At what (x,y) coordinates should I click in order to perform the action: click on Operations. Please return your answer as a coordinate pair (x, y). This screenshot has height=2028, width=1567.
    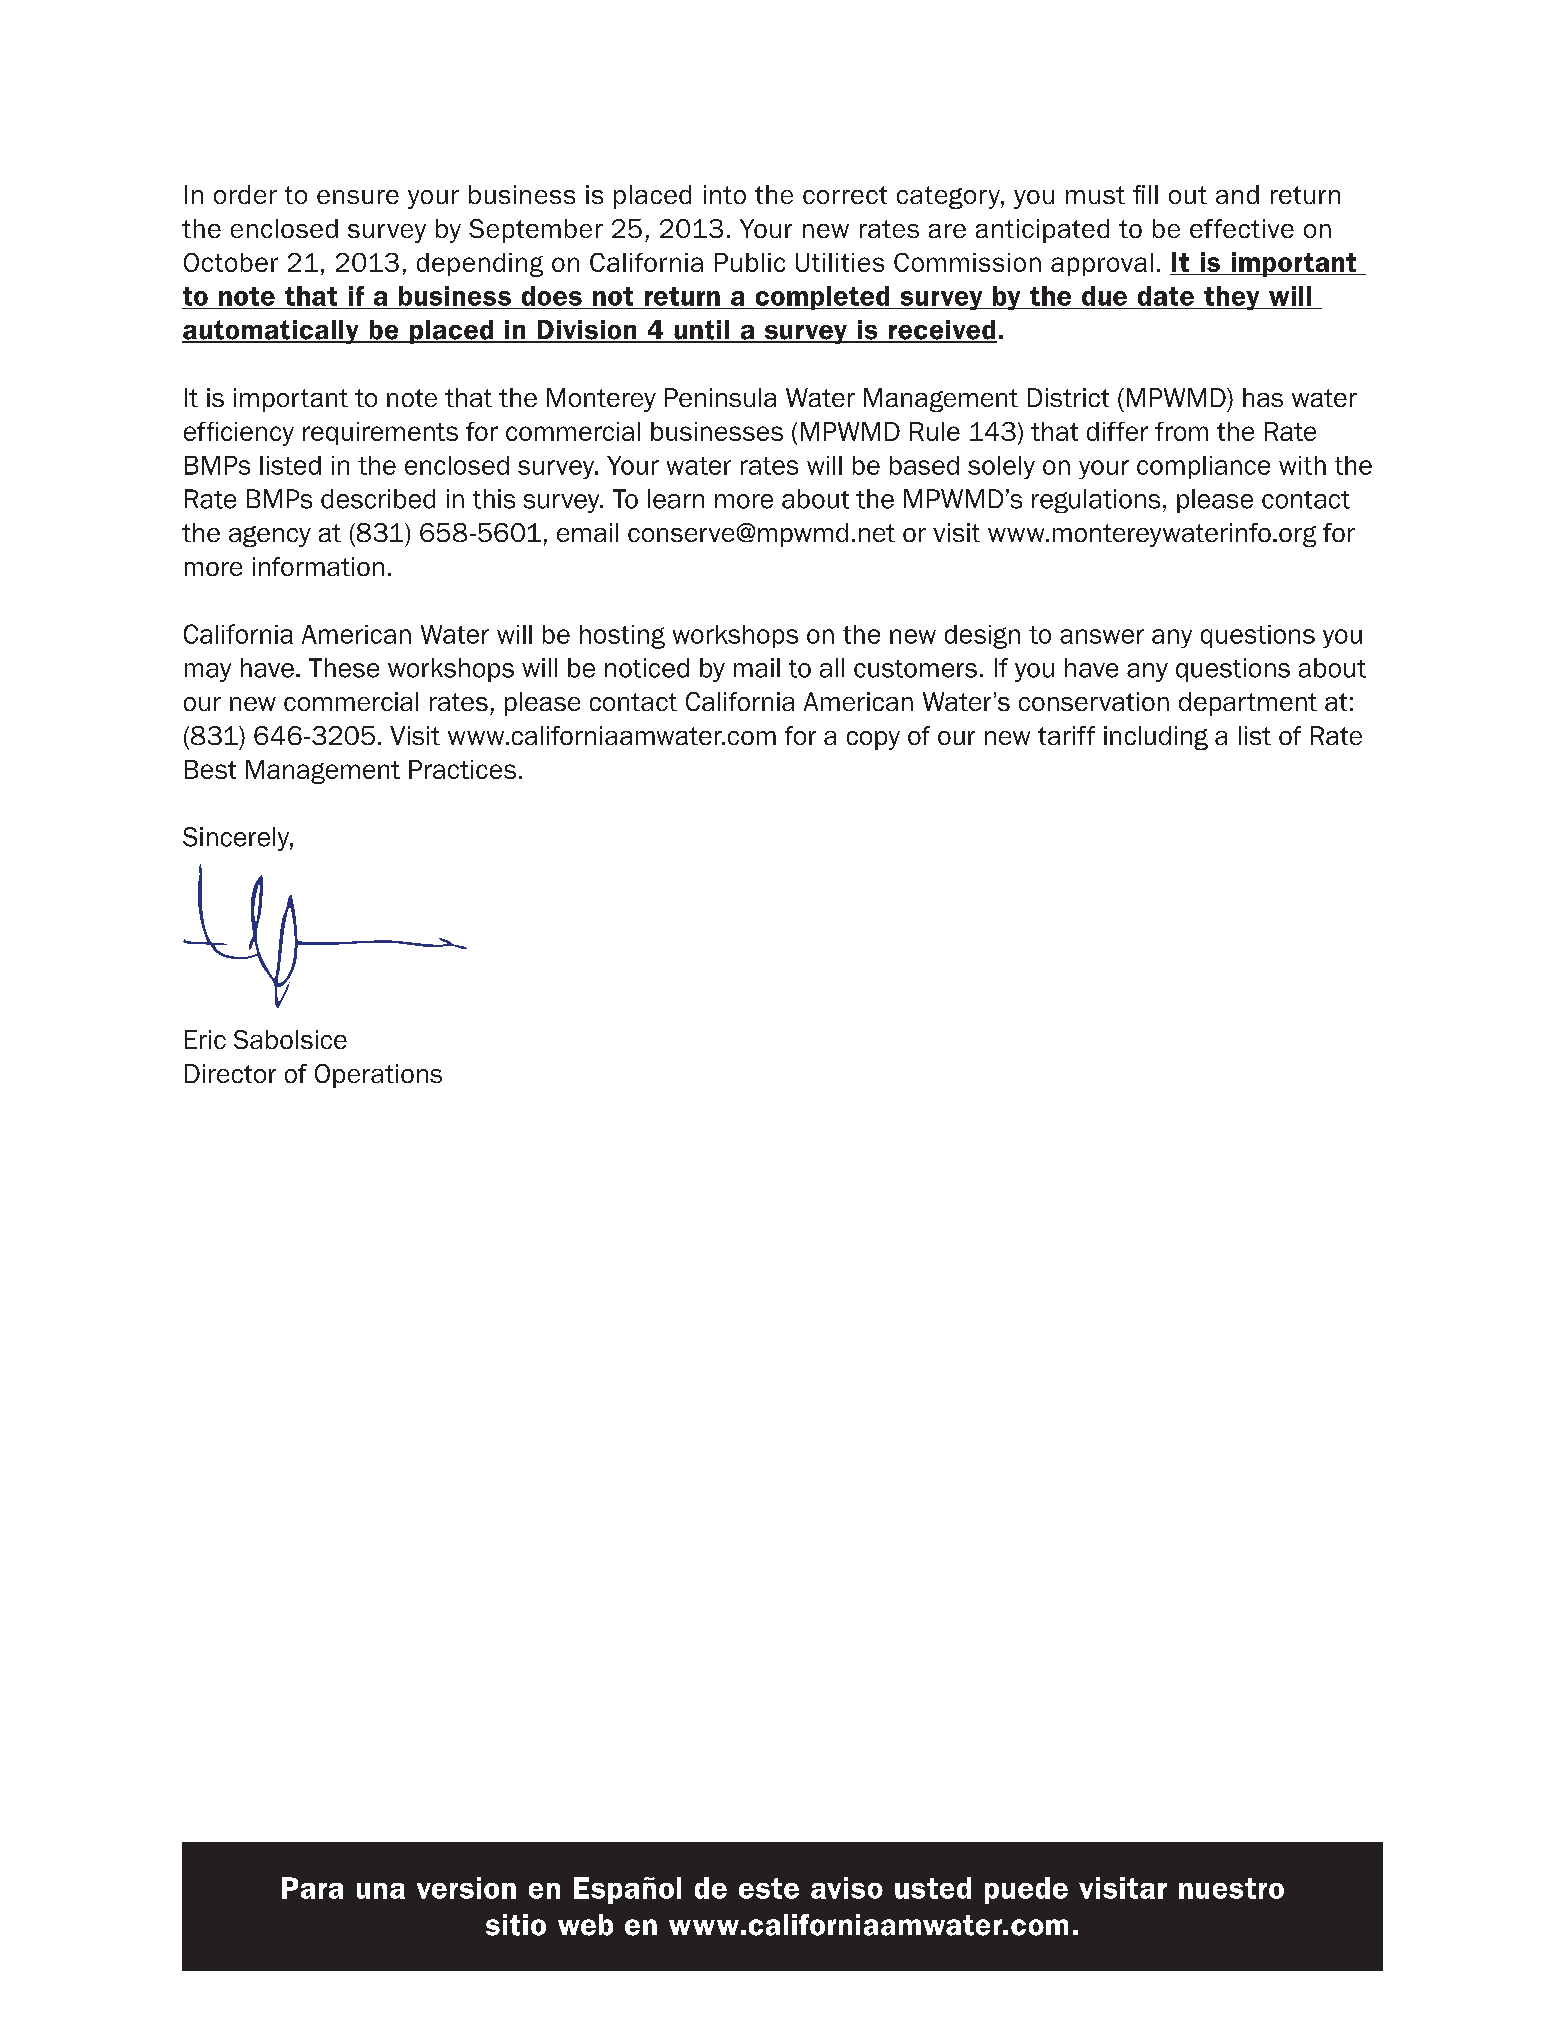
    Looking at the image, I should click on (378, 1076).
